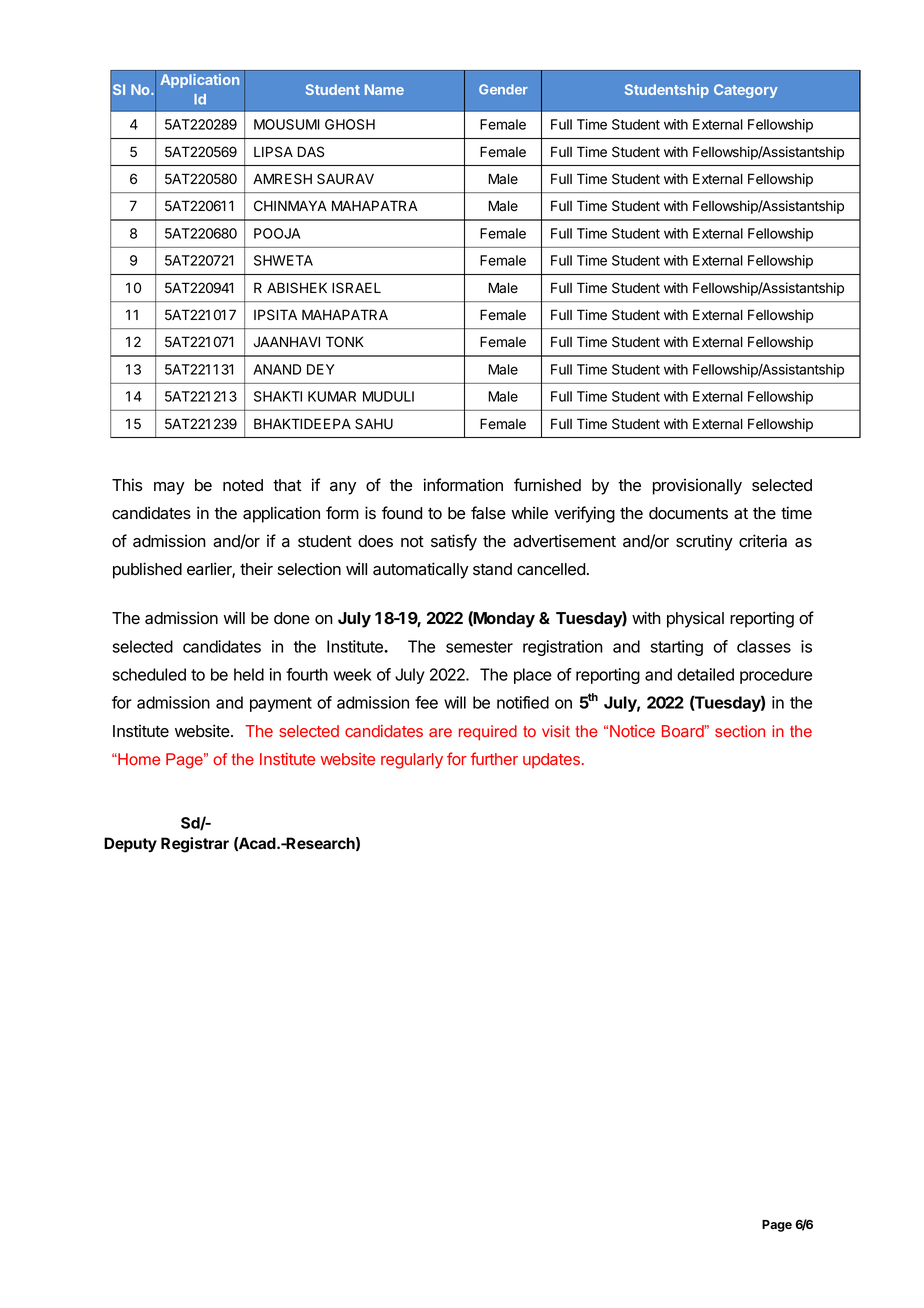  I want to click on Gender, so click(503, 89).
